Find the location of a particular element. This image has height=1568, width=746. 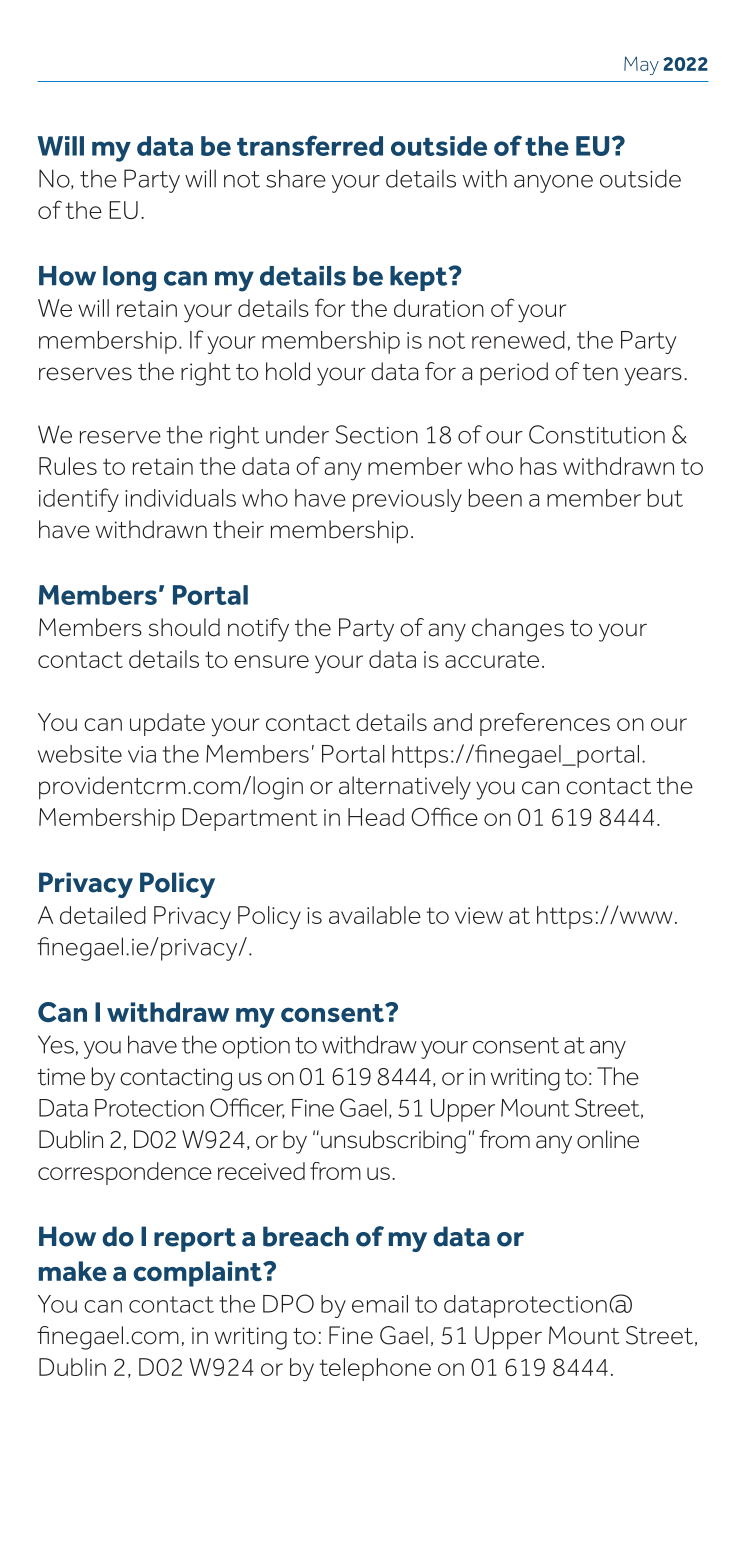

long is located at coordinates (129, 279).
